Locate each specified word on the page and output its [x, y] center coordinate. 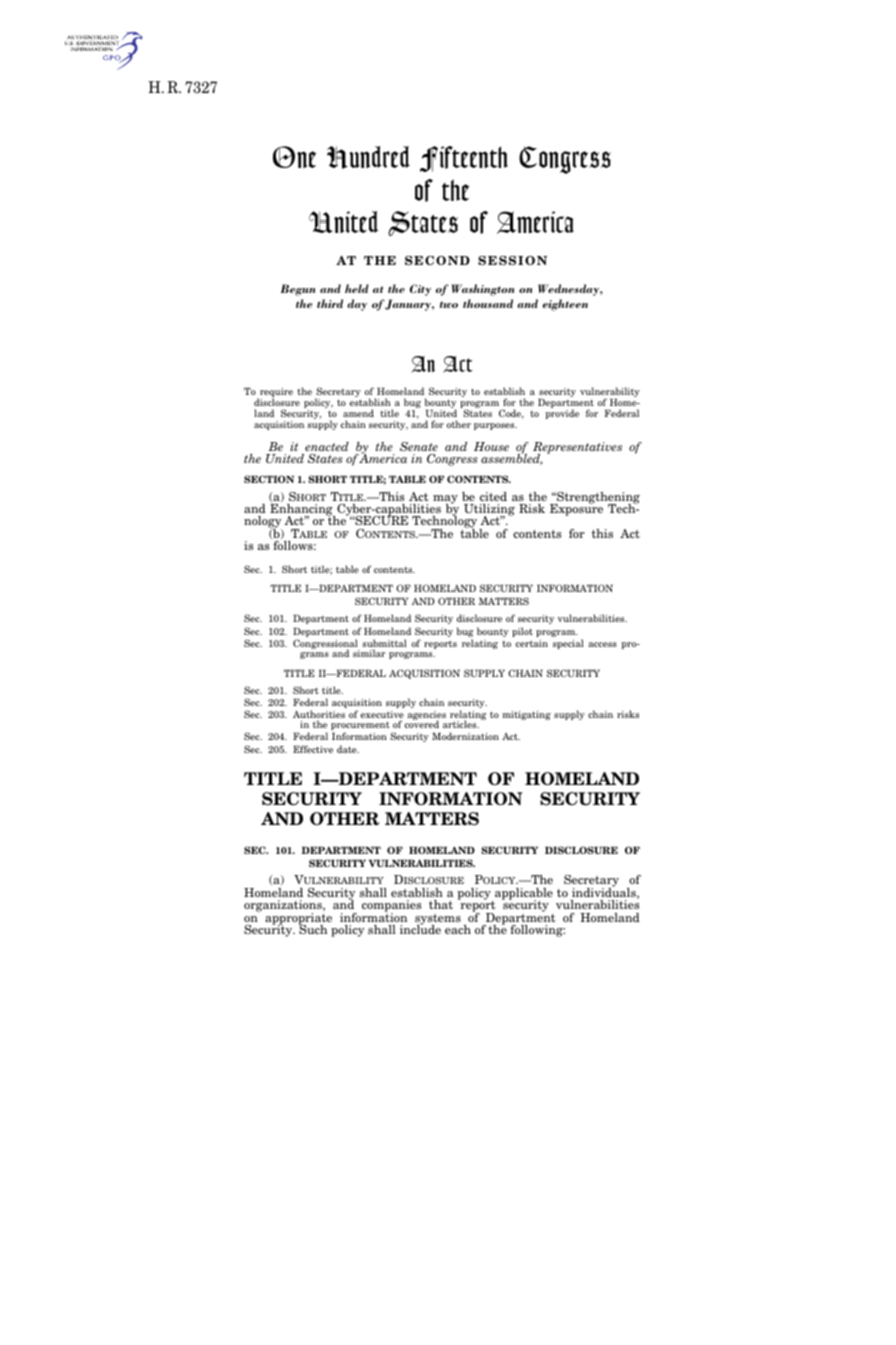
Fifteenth [464, 159]
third [330, 303]
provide [562, 414]
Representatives [577, 449]
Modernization [465, 736]
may [445, 500]
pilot [522, 632]
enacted [327, 446]
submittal [384, 644]
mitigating [526, 715]
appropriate [298, 920]
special [568, 644]
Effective [313, 749]
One [294, 157]
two [449, 304]
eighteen [565, 305]
